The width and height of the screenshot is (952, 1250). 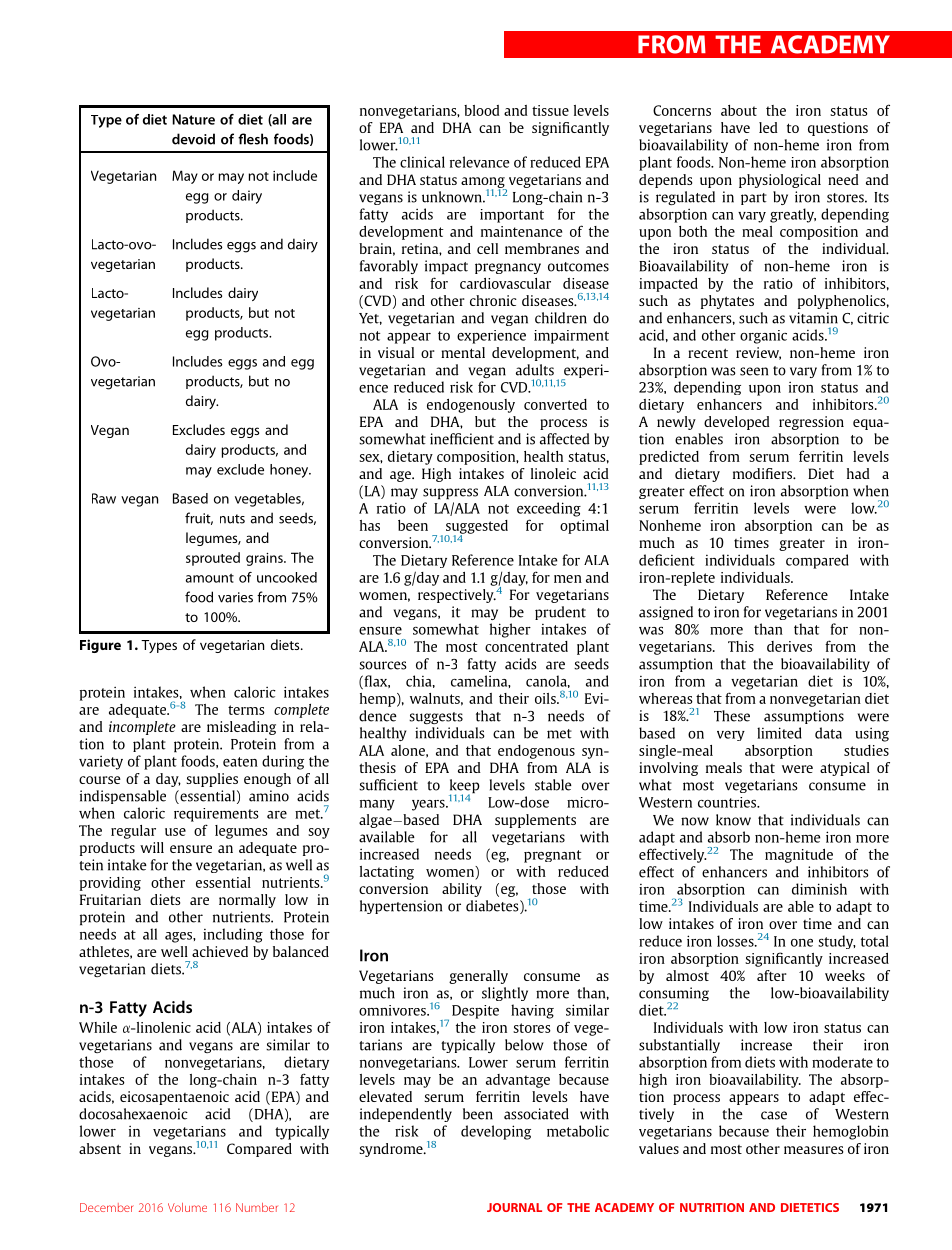 What do you see at coordinates (819, 889) in the screenshot?
I see `diminish` at bounding box center [819, 889].
